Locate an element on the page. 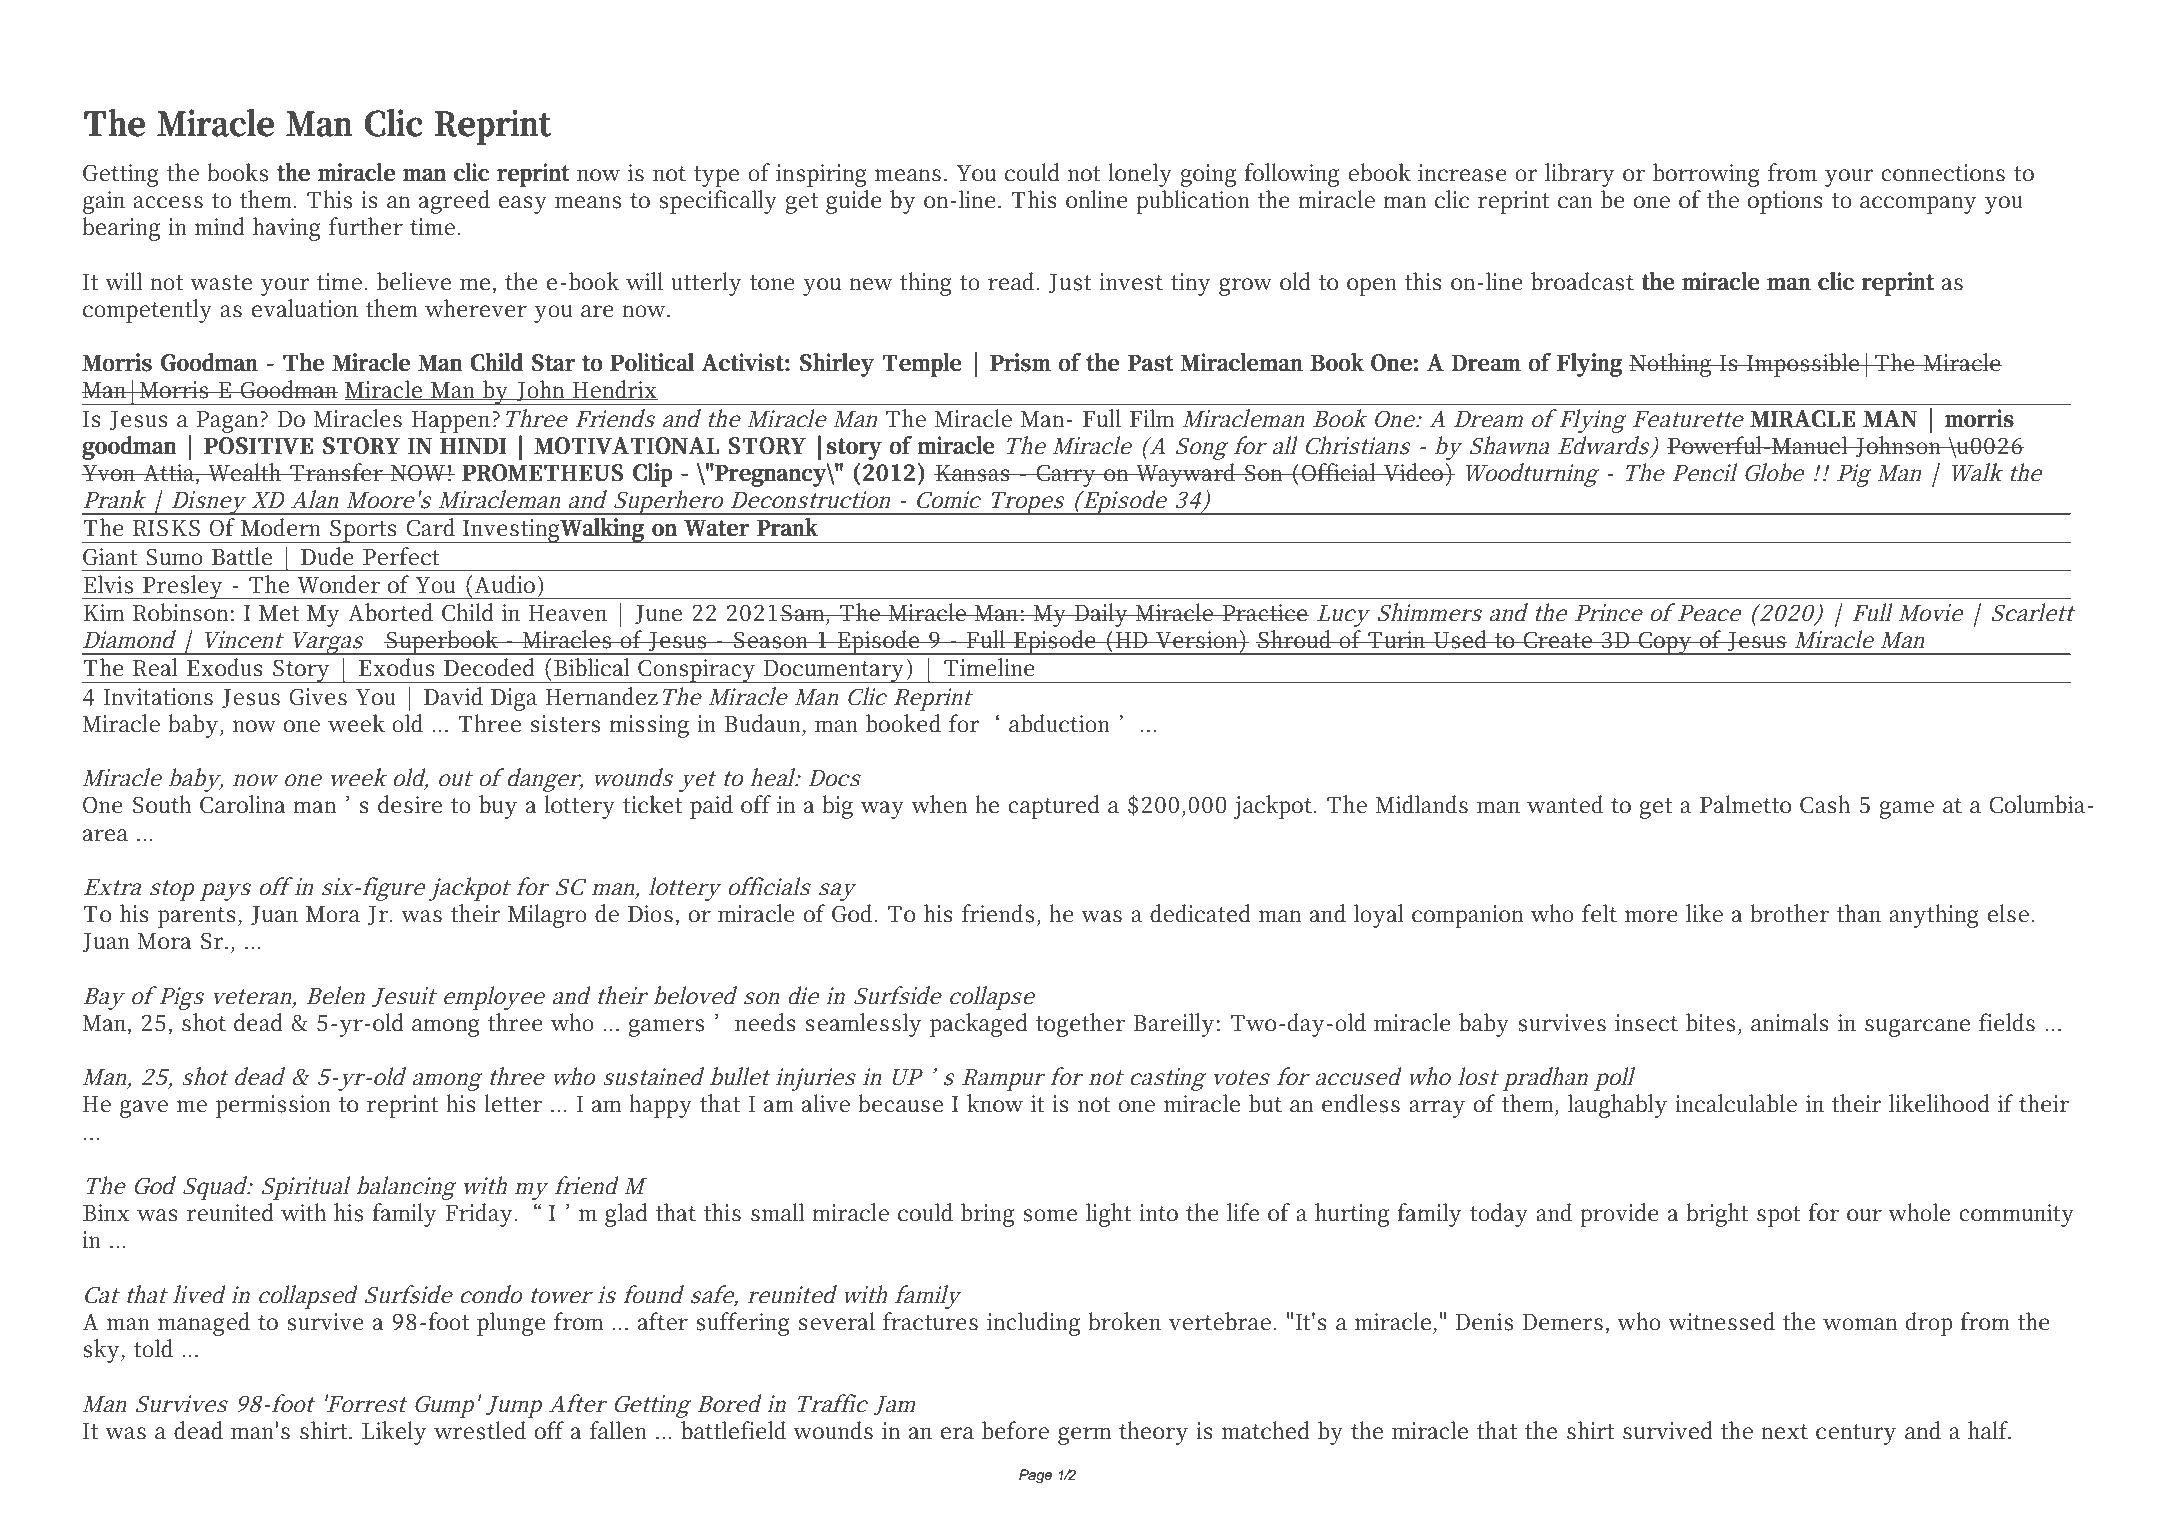 Image resolution: width=2158 pixels, height=1526 pixels. Sports is located at coordinates (362, 531).
